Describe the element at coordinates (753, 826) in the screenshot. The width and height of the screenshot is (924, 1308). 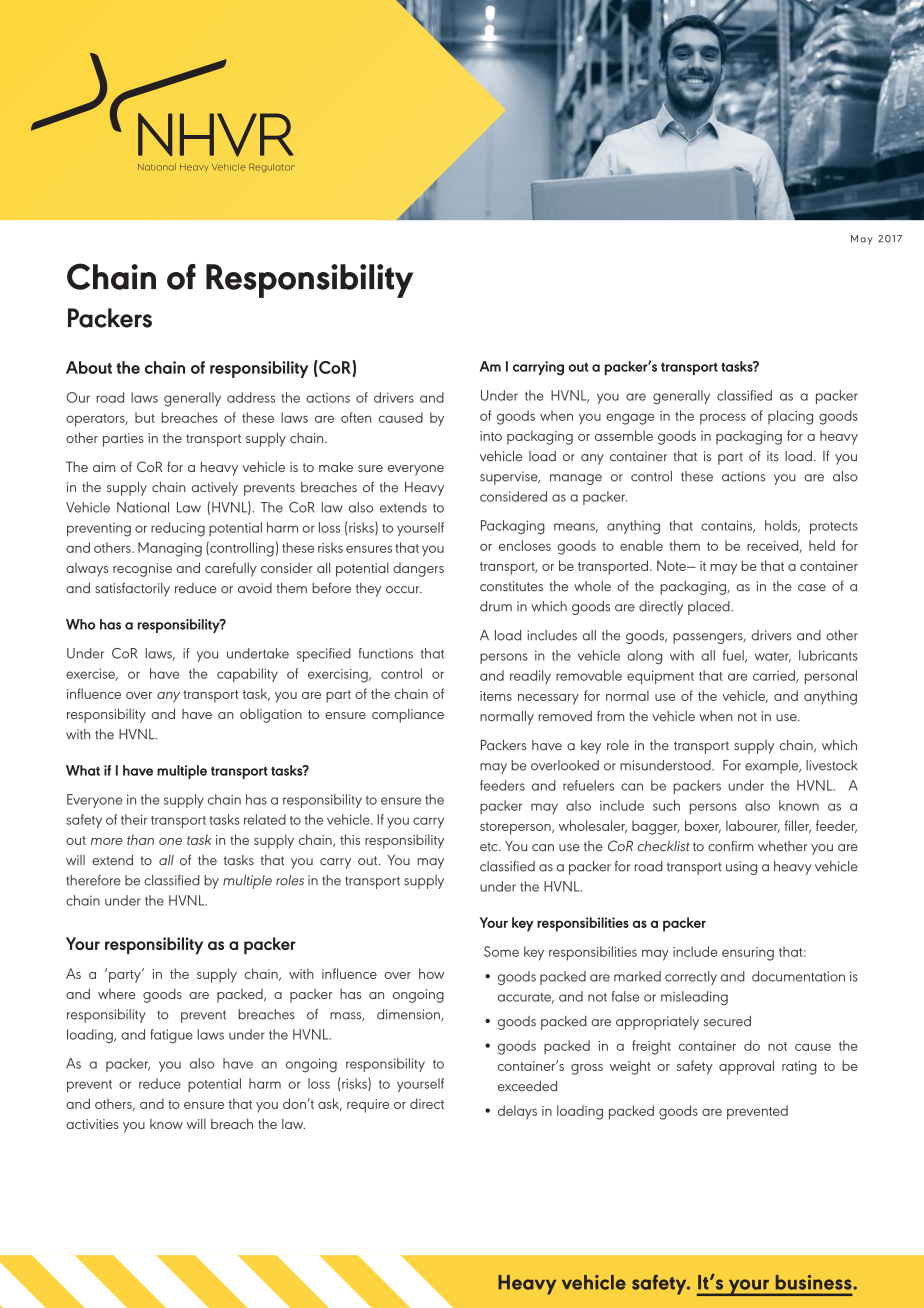
I see `labourer` at that location.
